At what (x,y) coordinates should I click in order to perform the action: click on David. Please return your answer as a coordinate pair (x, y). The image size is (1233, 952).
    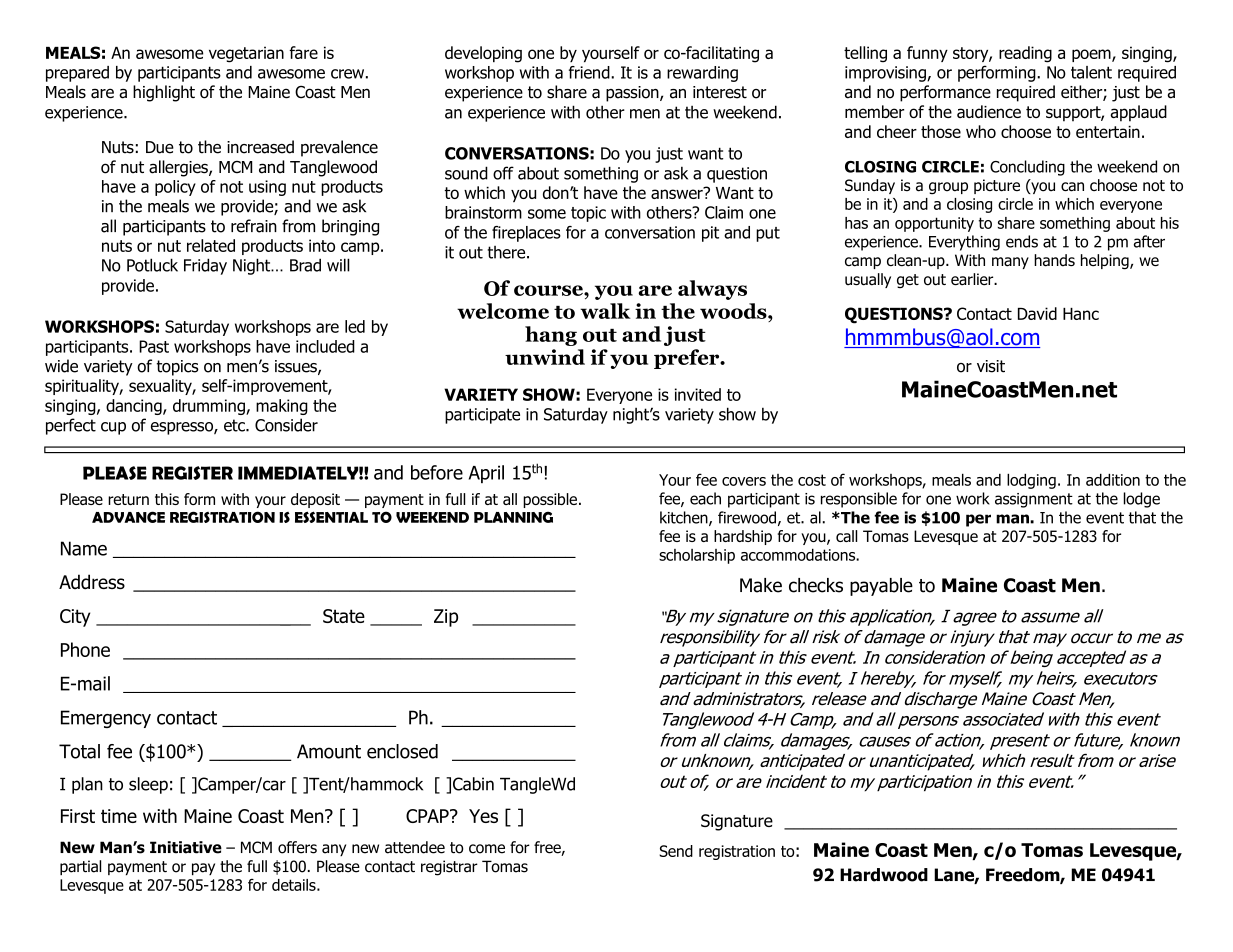
    Looking at the image, I should click on (1037, 313).
